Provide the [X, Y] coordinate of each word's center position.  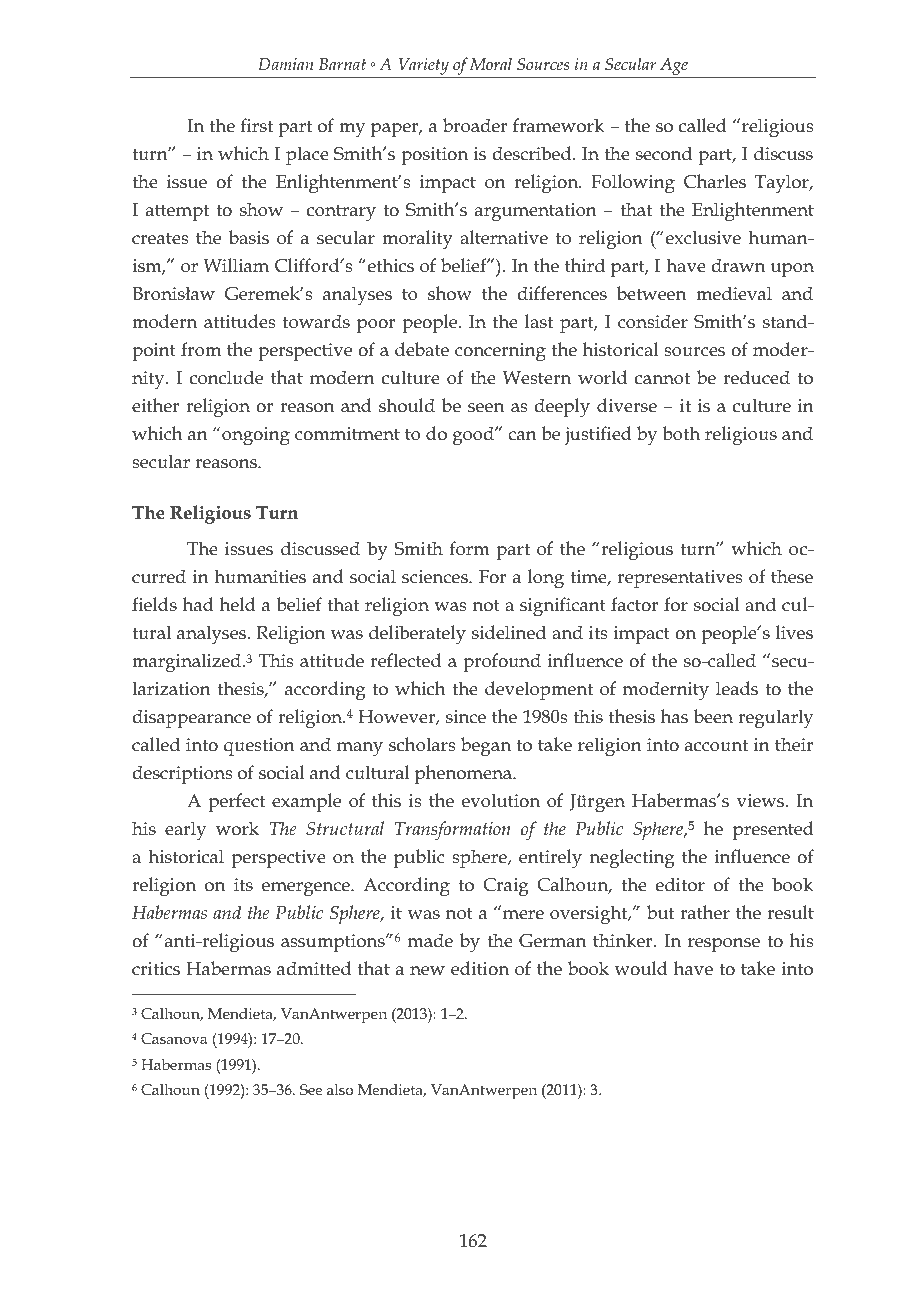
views [762, 801]
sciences [436, 577]
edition [480, 968]
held [238, 604]
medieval [734, 293]
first [256, 125]
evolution [501, 800]
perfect [236, 802]
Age [674, 68]
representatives [680, 579]
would [641, 968]
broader [475, 125]
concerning [500, 352]
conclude [226, 377]
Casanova [174, 1038]
